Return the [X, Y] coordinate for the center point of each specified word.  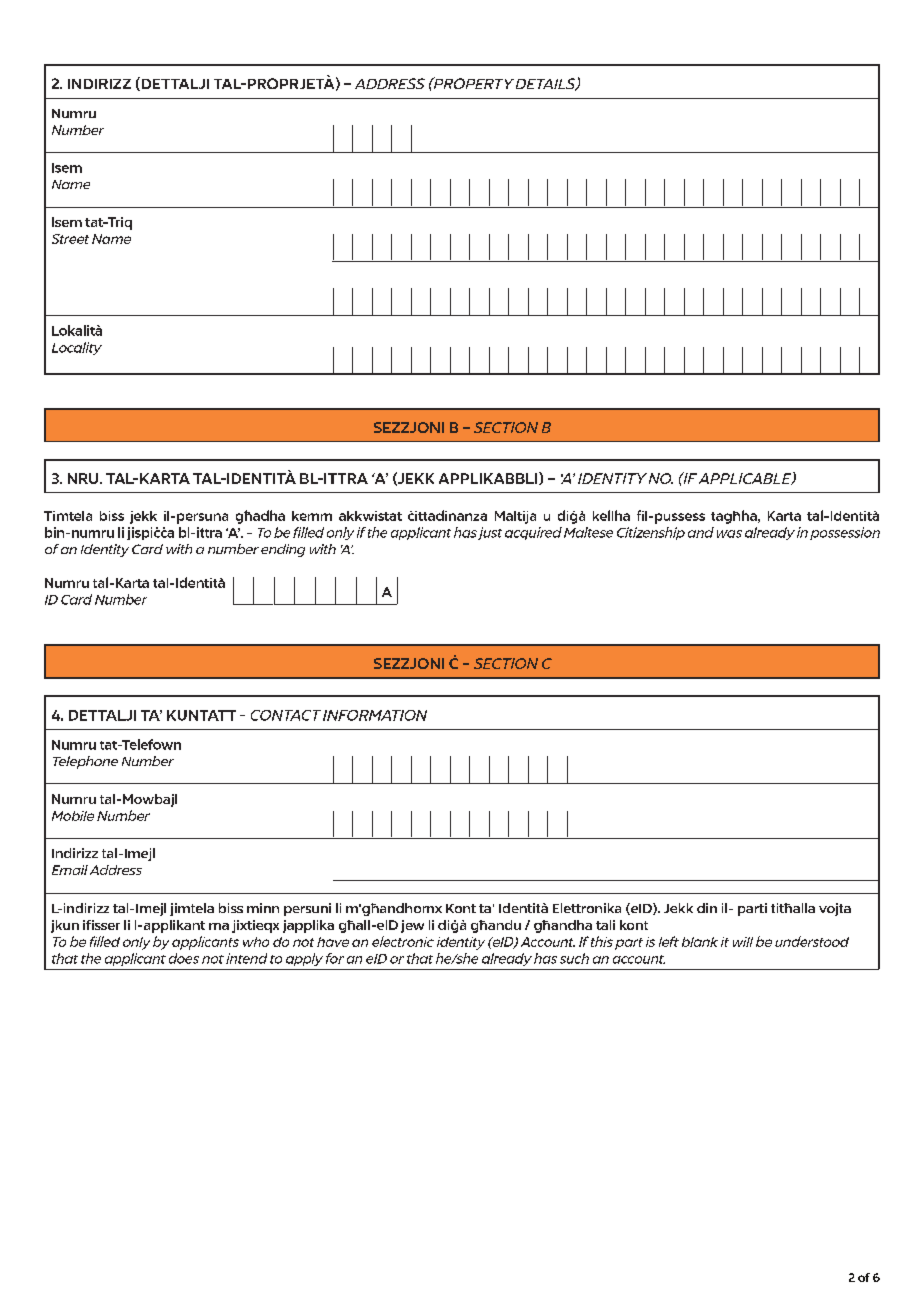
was [729, 534]
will [743, 942]
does [184, 958]
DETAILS [547, 84]
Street [70, 239]
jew [412, 926]
